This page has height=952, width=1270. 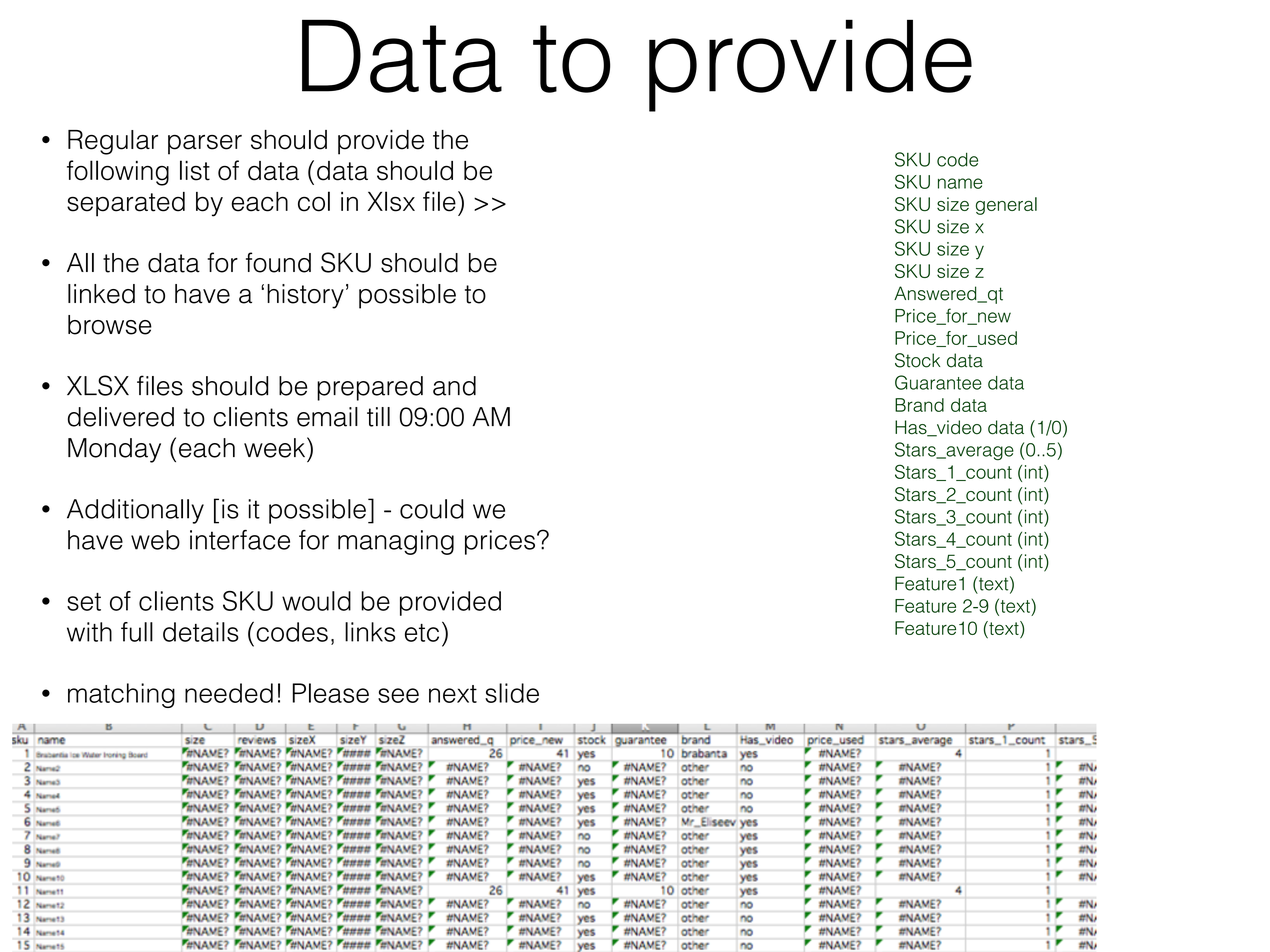 I want to click on col, so click(x=314, y=201).
